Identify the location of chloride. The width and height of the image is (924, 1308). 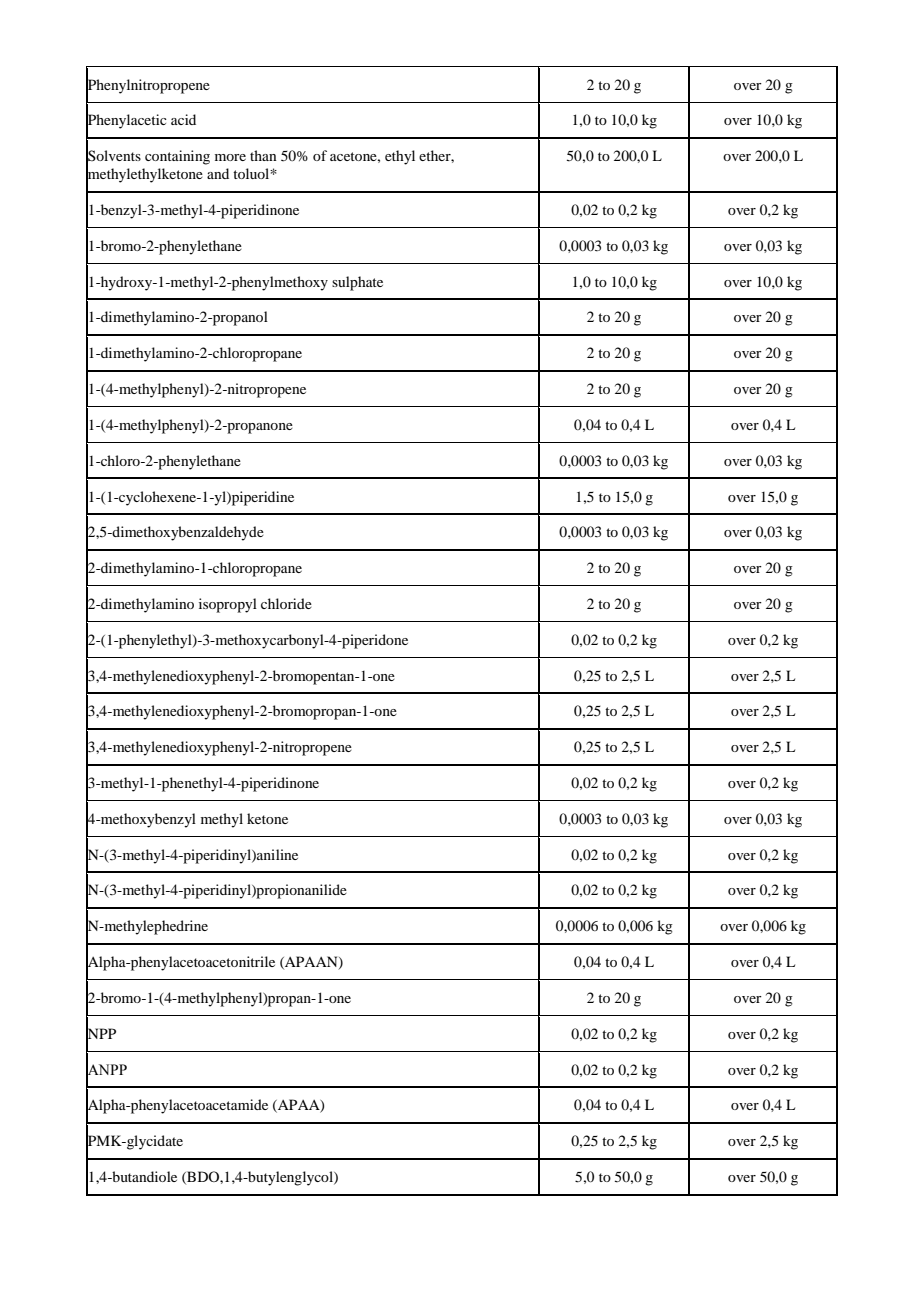
(286, 603).
